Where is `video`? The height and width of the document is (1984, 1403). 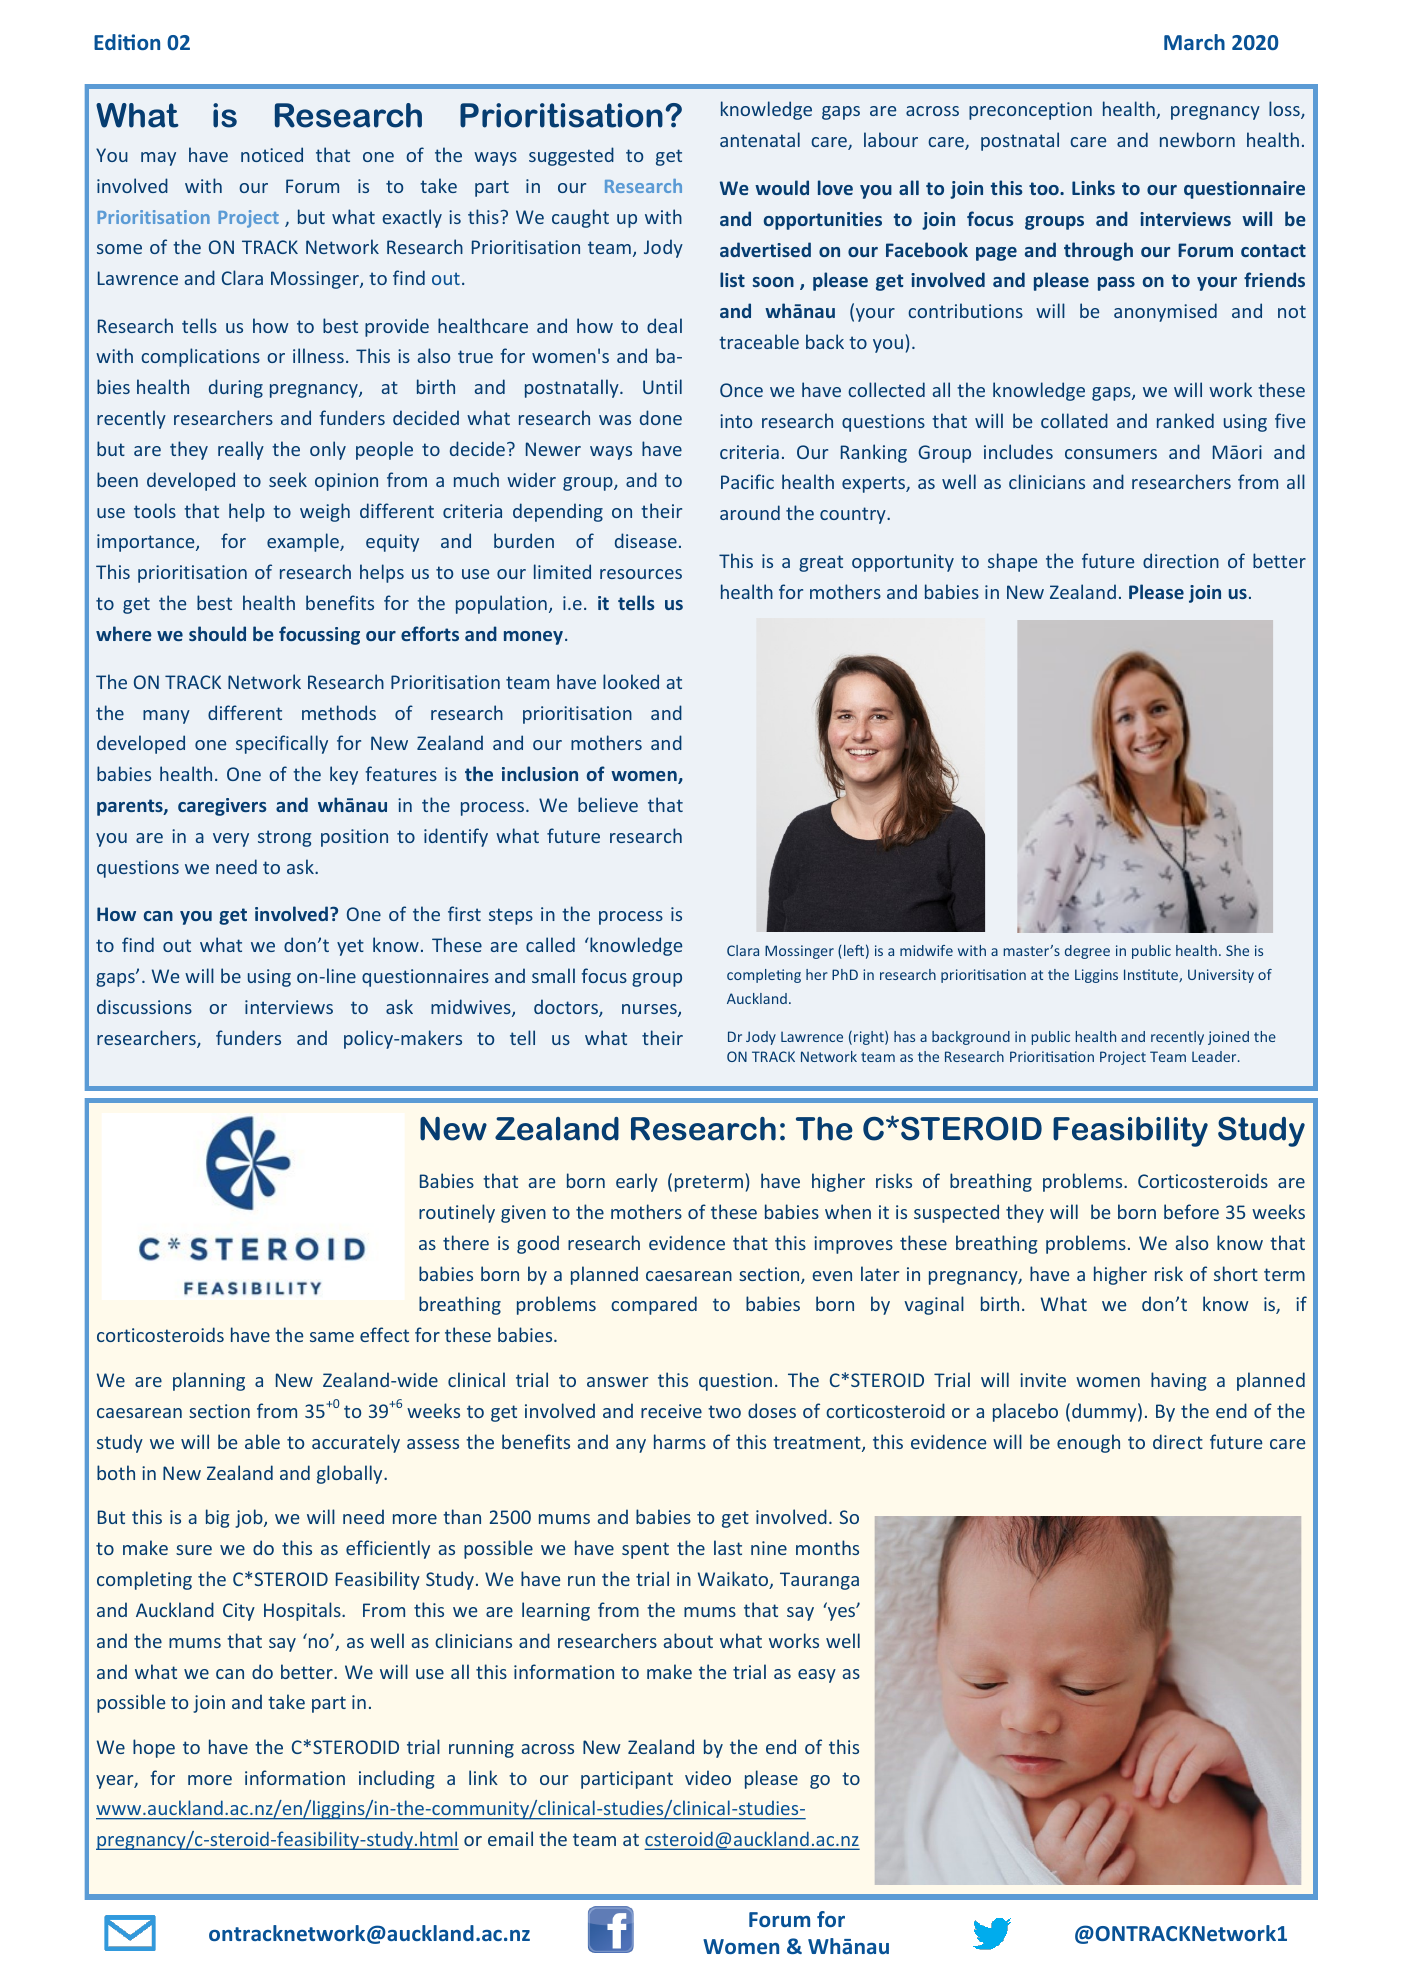 video is located at coordinates (708, 1777).
